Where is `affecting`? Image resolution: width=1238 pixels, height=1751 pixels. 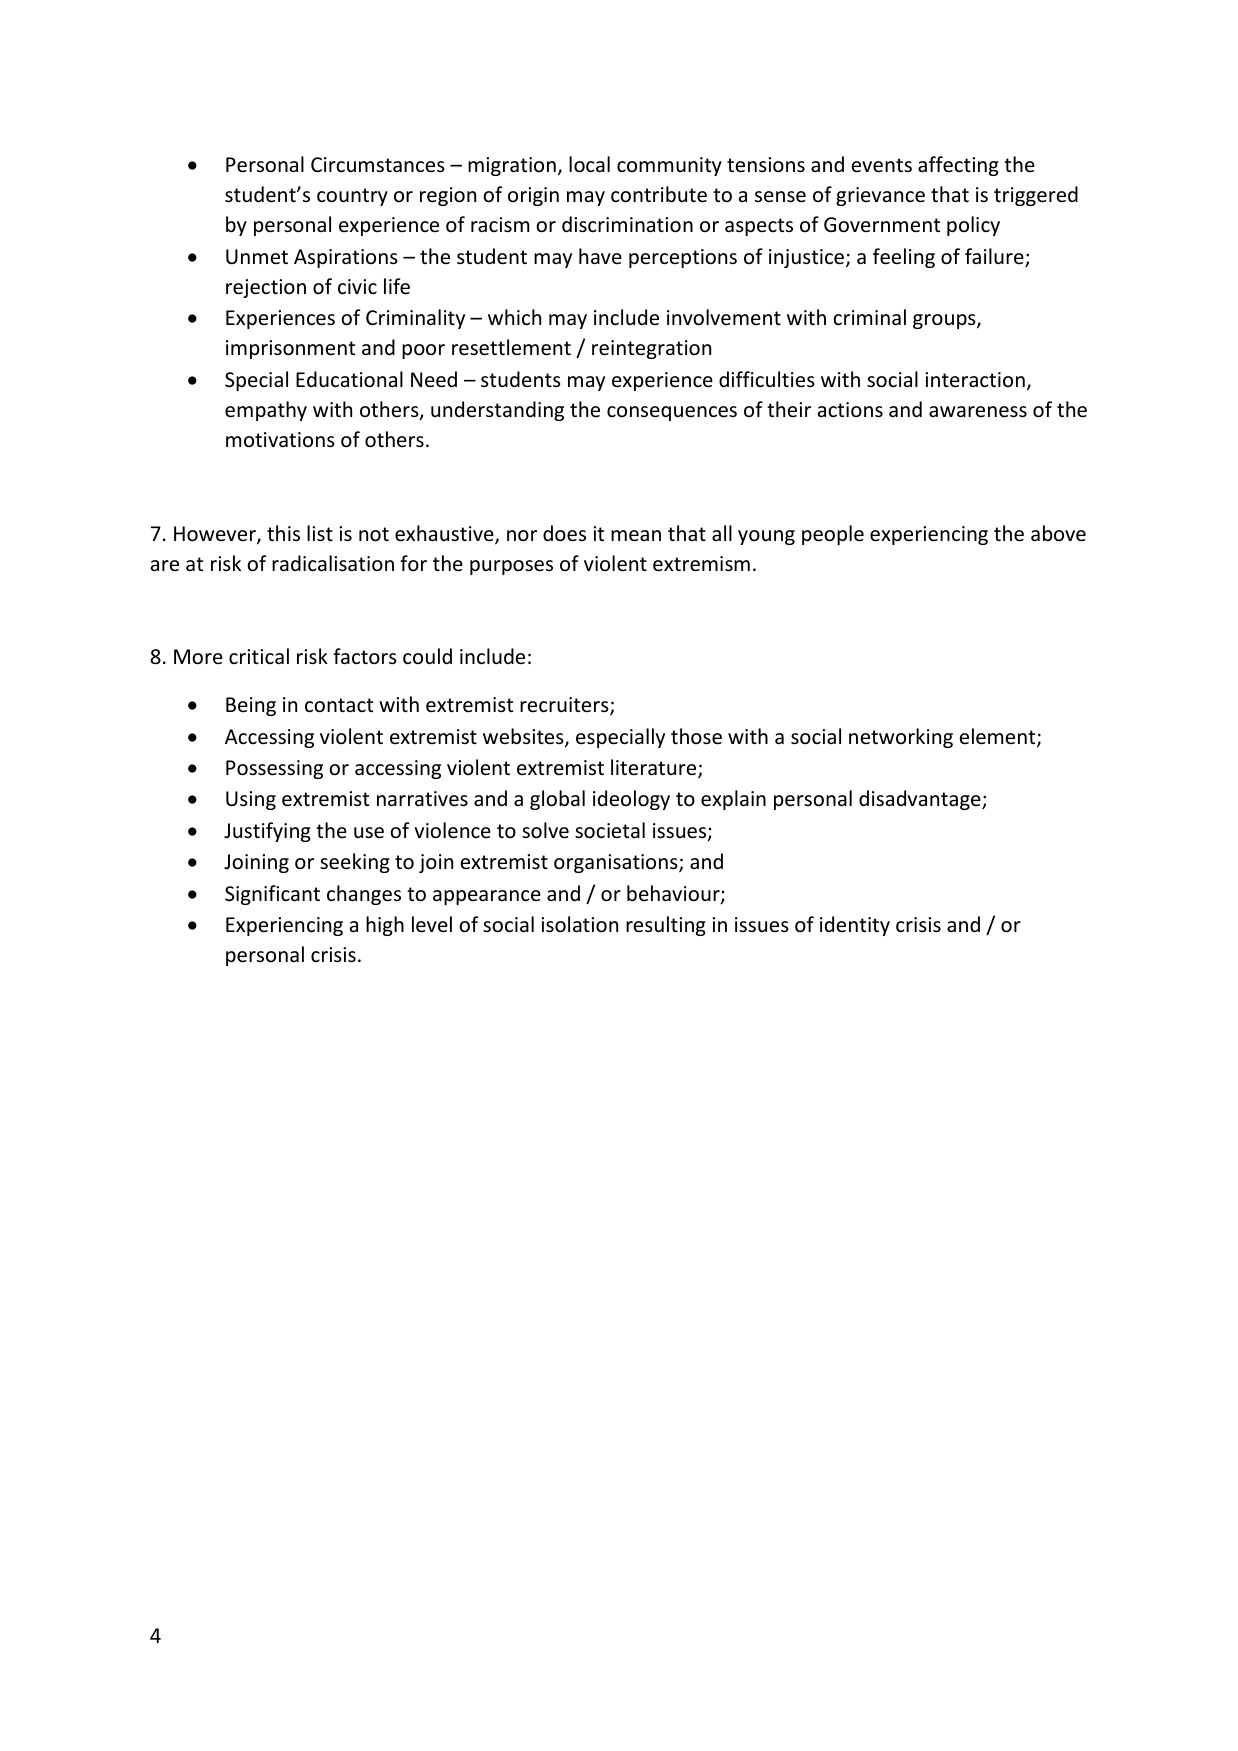
affecting is located at coordinates (958, 166).
